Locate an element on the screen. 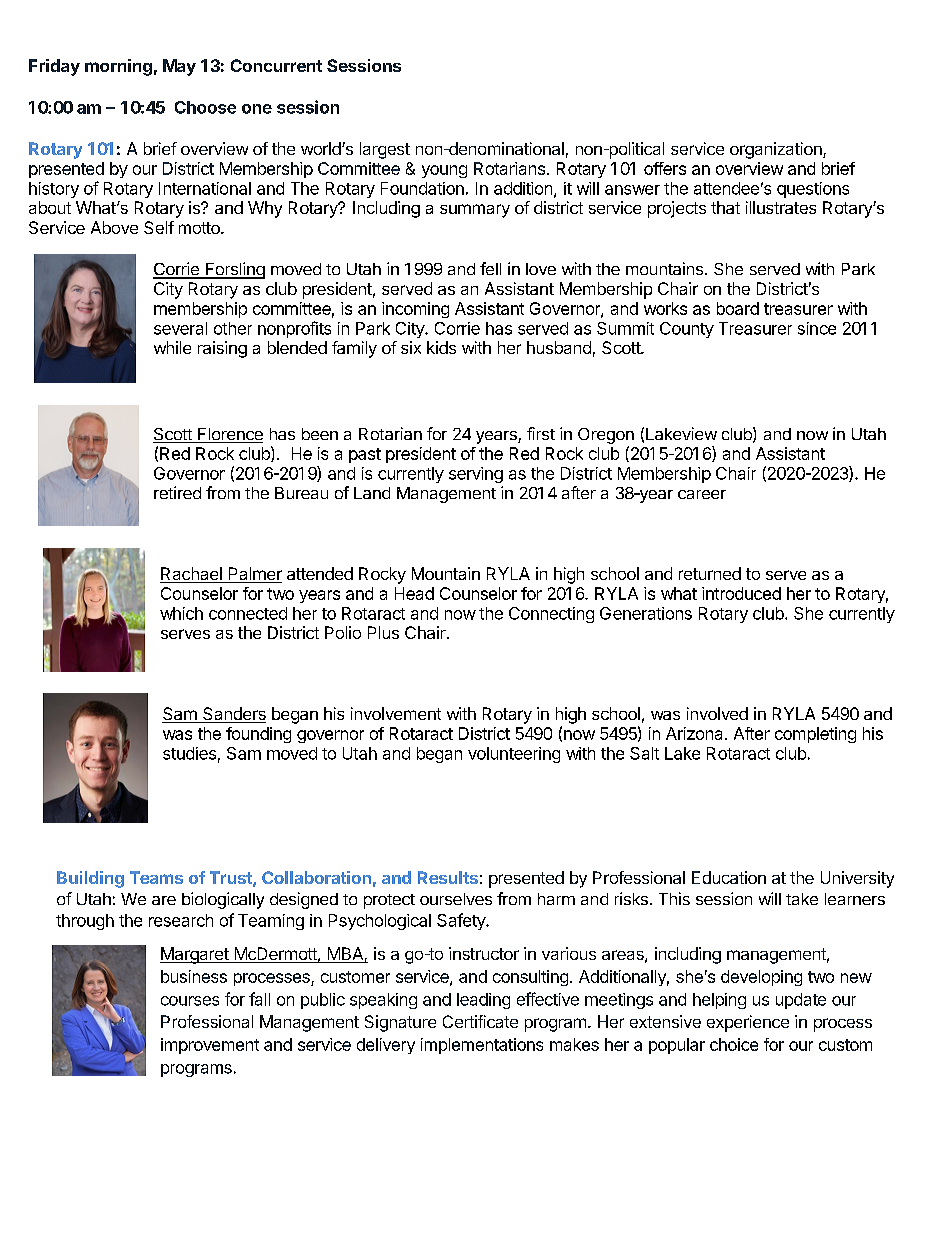 The image size is (952, 1233). involved is located at coordinates (717, 713).
